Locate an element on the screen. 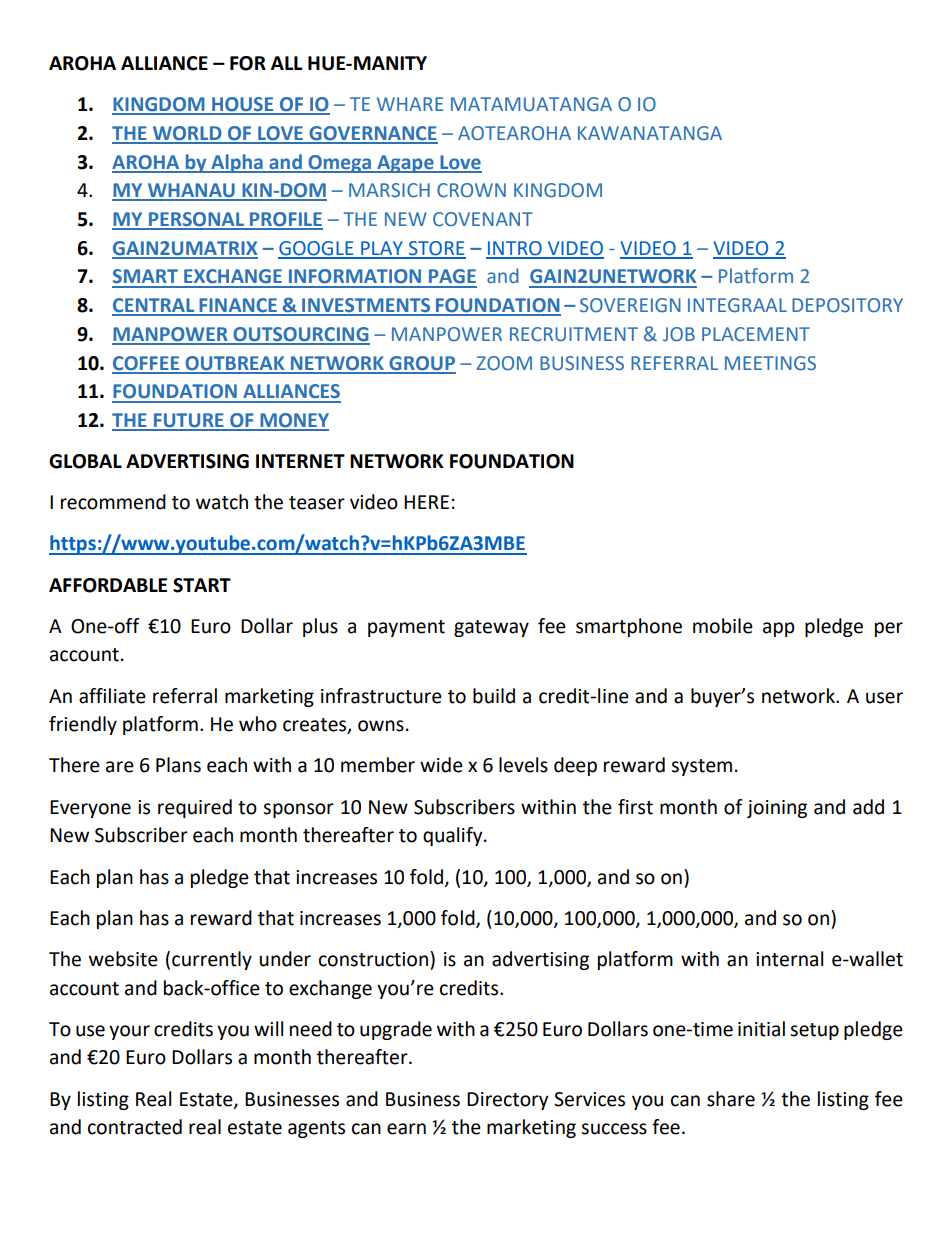  ZOOM is located at coordinates (504, 363).
